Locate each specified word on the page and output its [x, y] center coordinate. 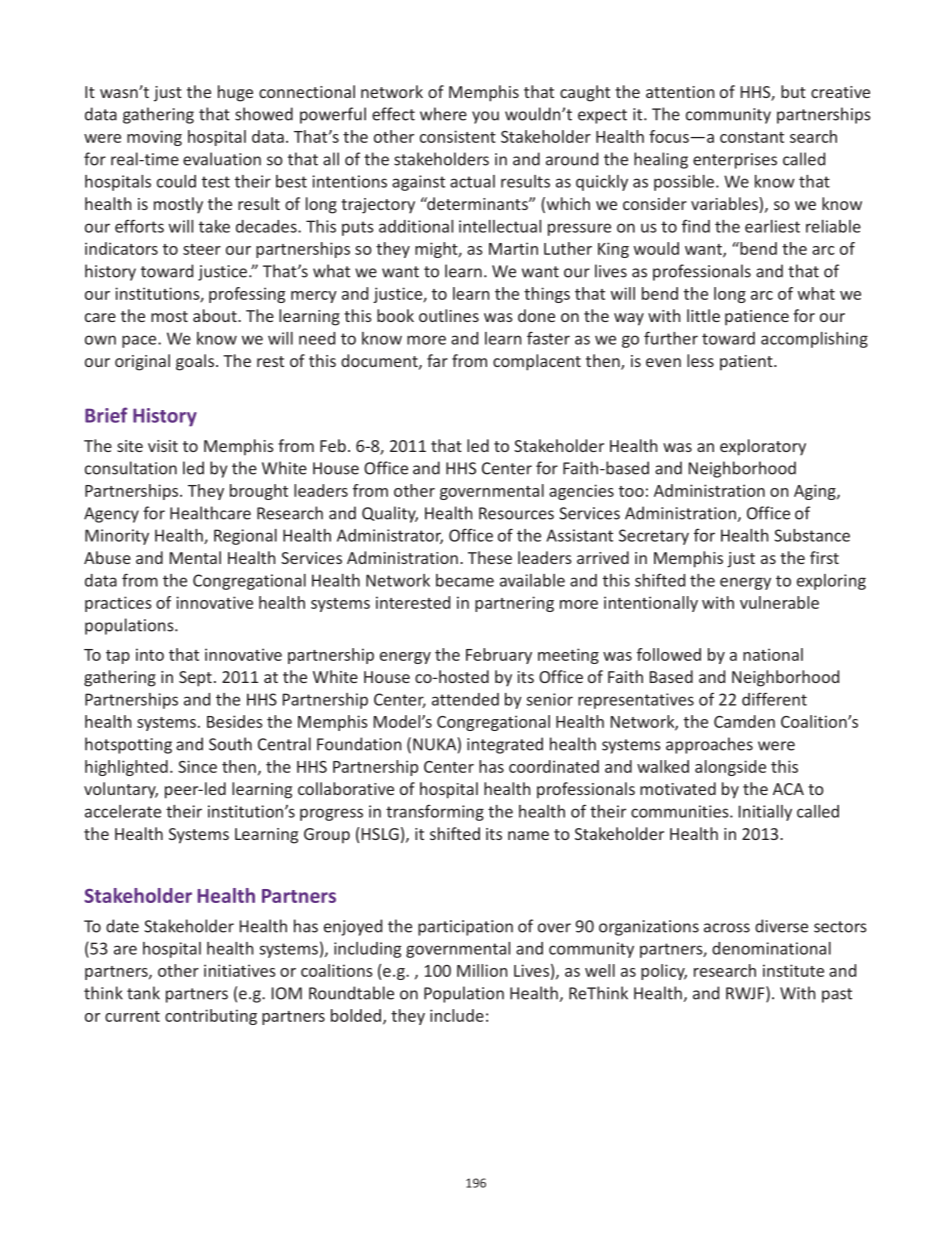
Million [482, 970]
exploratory [763, 447]
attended [465, 699]
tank [143, 993]
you [485, 117]
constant [752, 137]
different [774, 699]
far [437, 360]
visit [163, 446]
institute [793, 970]
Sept [195, 679]
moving [154, 138]
